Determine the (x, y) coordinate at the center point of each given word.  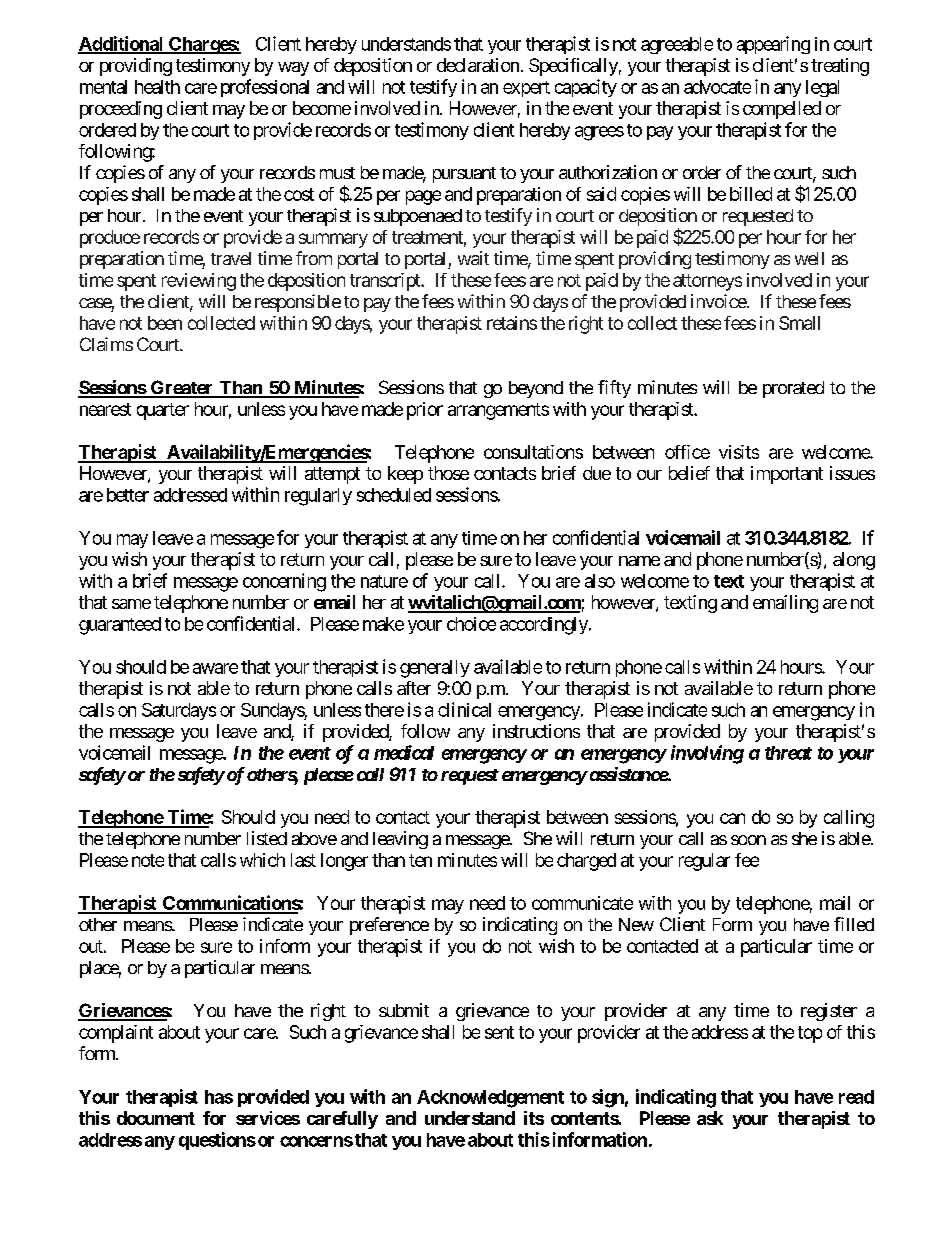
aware (215, 668)
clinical (464, 709)
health (157, 87)
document (156, 1118)
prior (425, 411)
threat (788, 753)
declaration (478, 65)
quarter (163, 411)
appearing (773, 45)
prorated (793, 389)
